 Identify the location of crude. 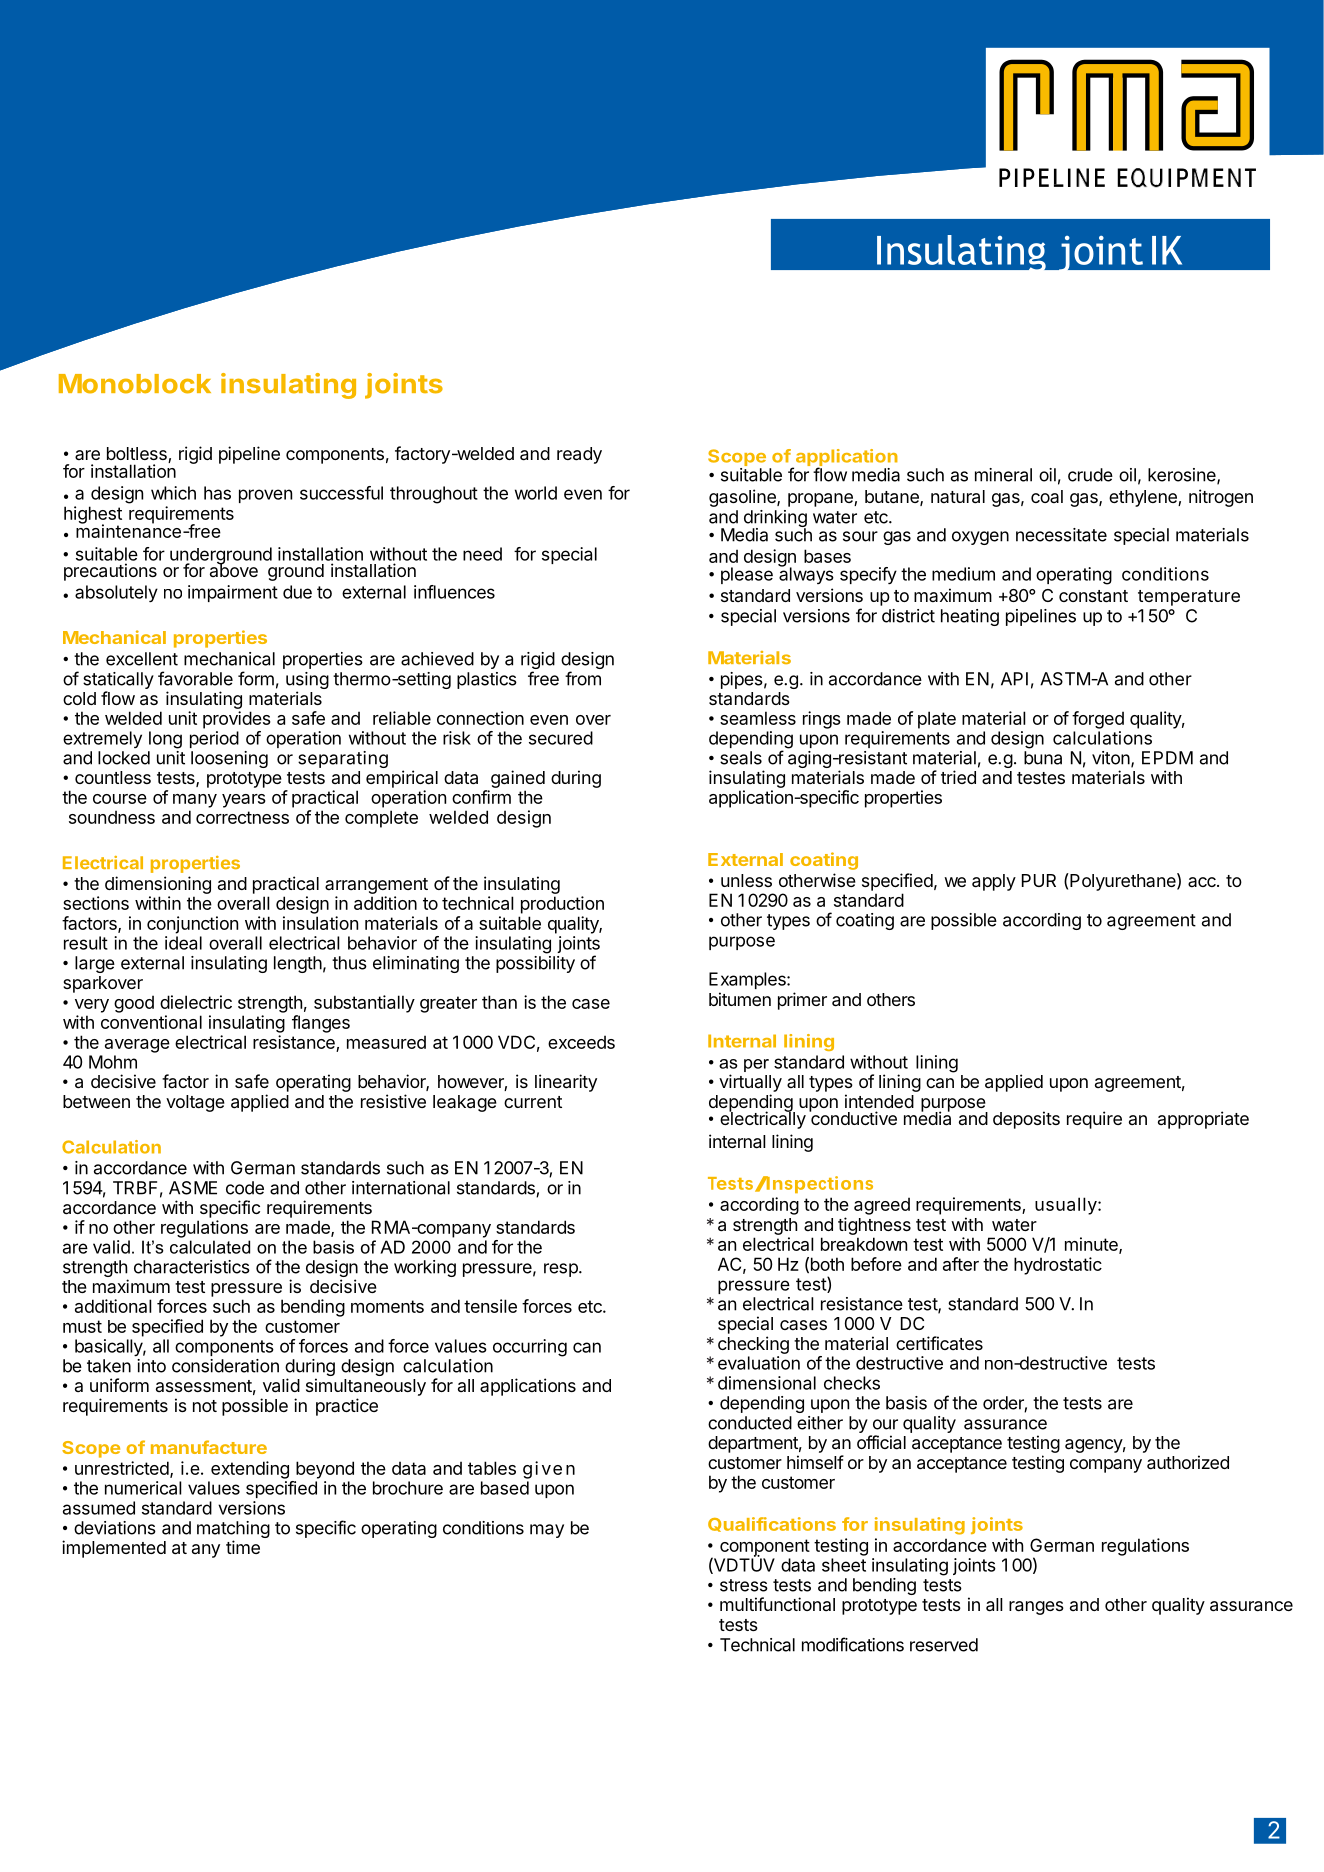
(1090, 475).
